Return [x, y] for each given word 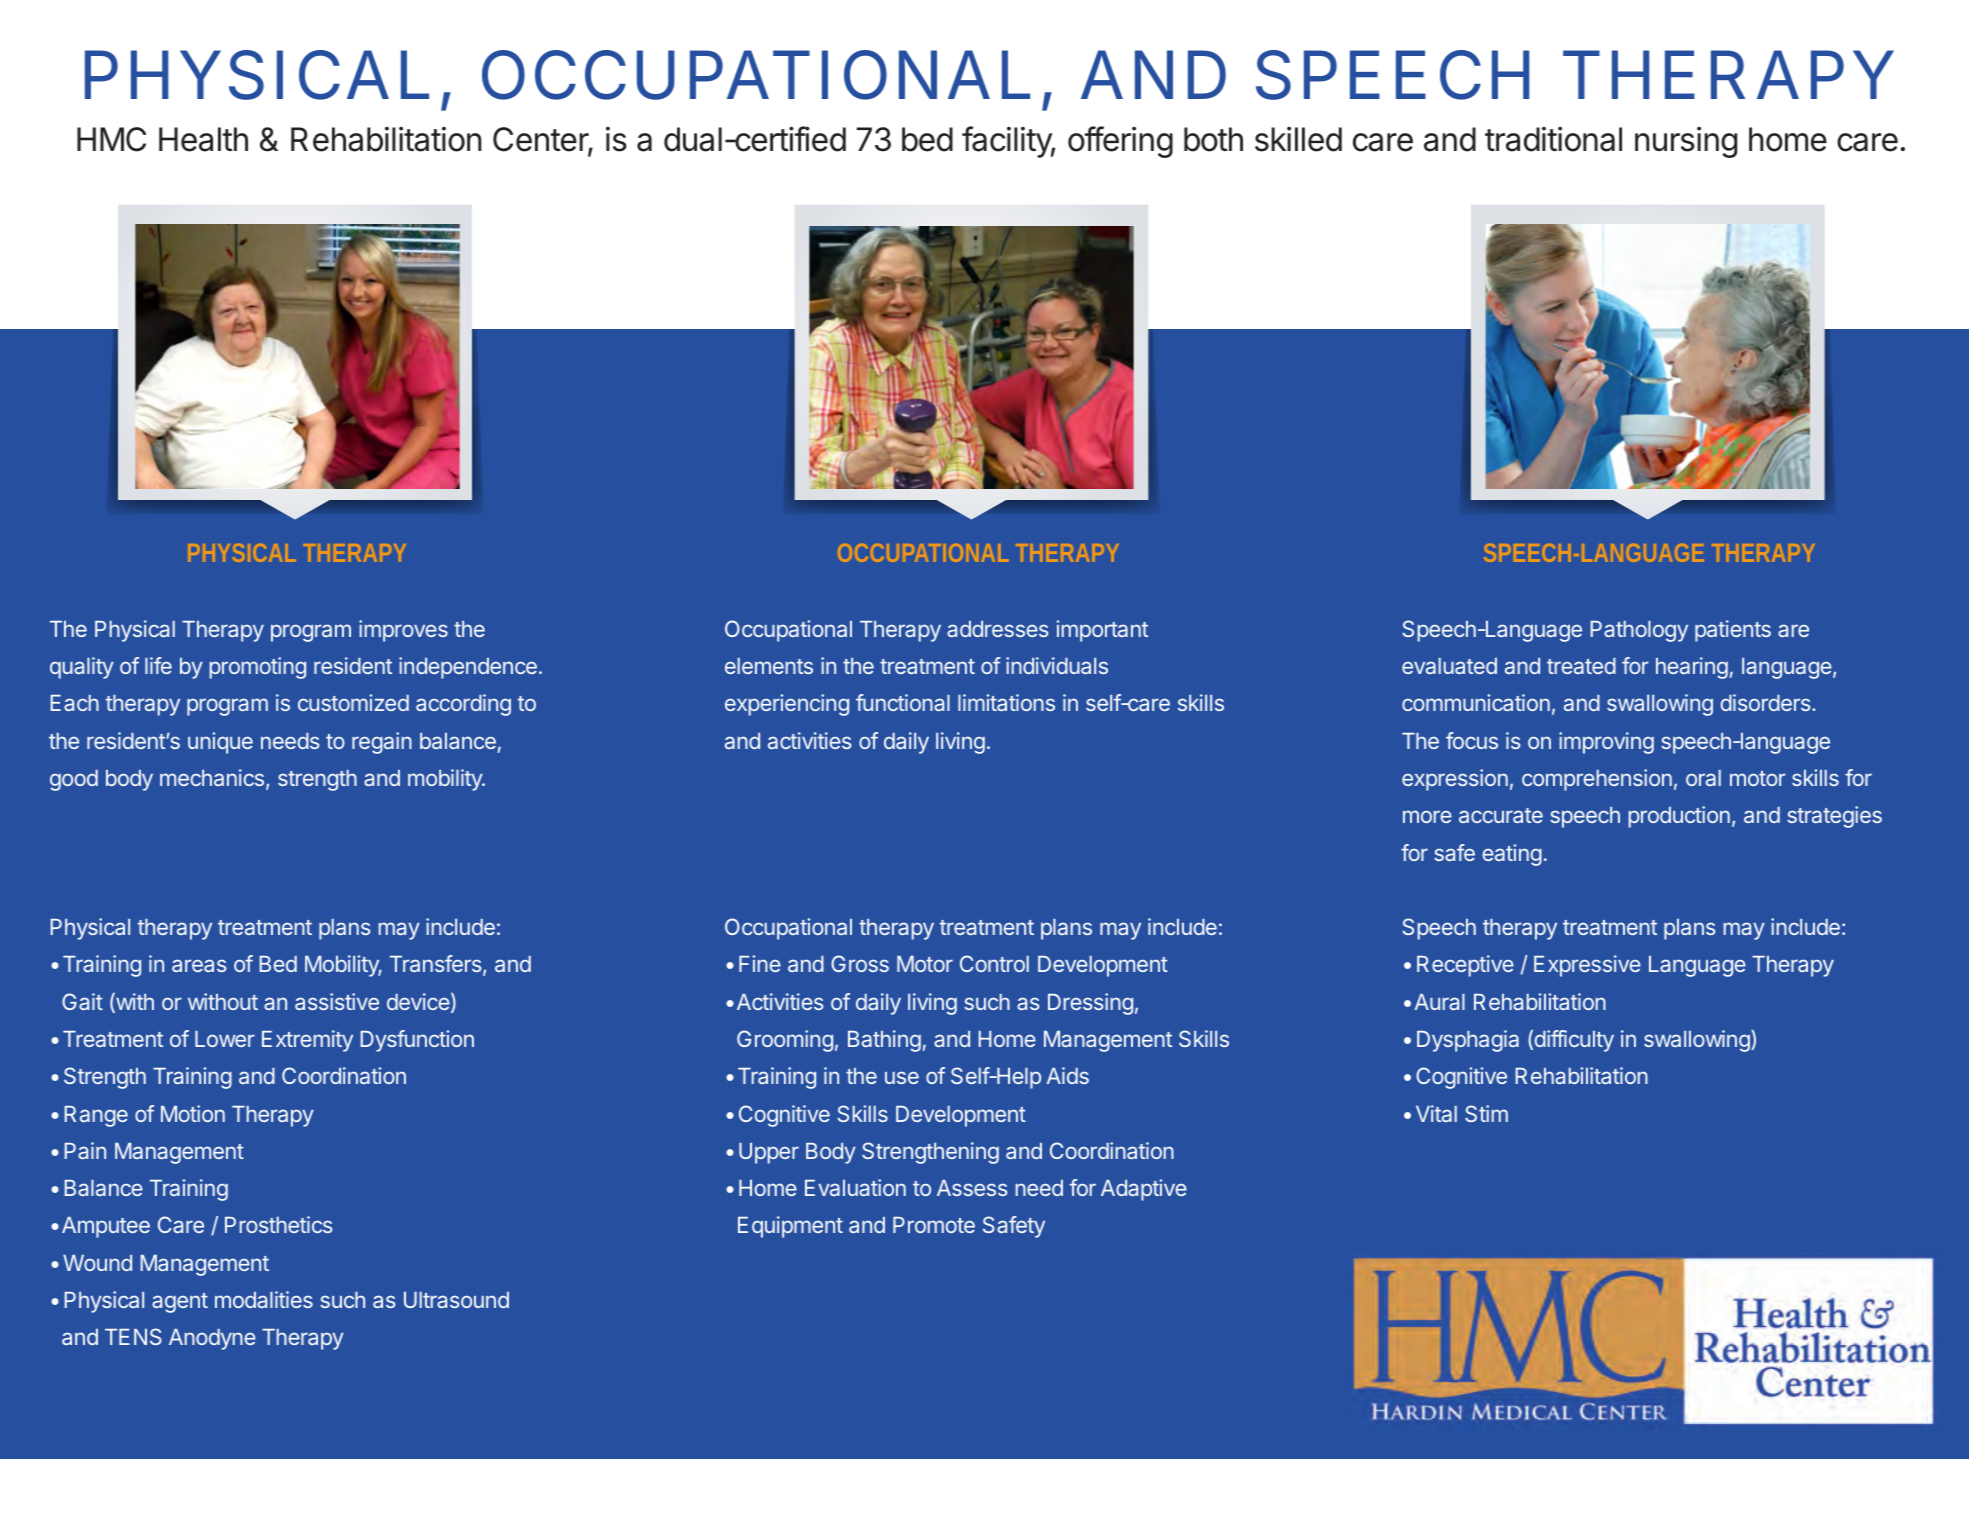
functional [903, 702]
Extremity [307, 1041]
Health [203, 139]
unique [220, 743]
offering [1120, 142]
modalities [264, 1299]
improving [1606, 743]
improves [403, 631]
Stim [1486, 1113]
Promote [934, 1225]
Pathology [1639, 631]
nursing [1686, 142]
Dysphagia [1468, 1041]
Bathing [884, 1041]
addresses [998, 629]
